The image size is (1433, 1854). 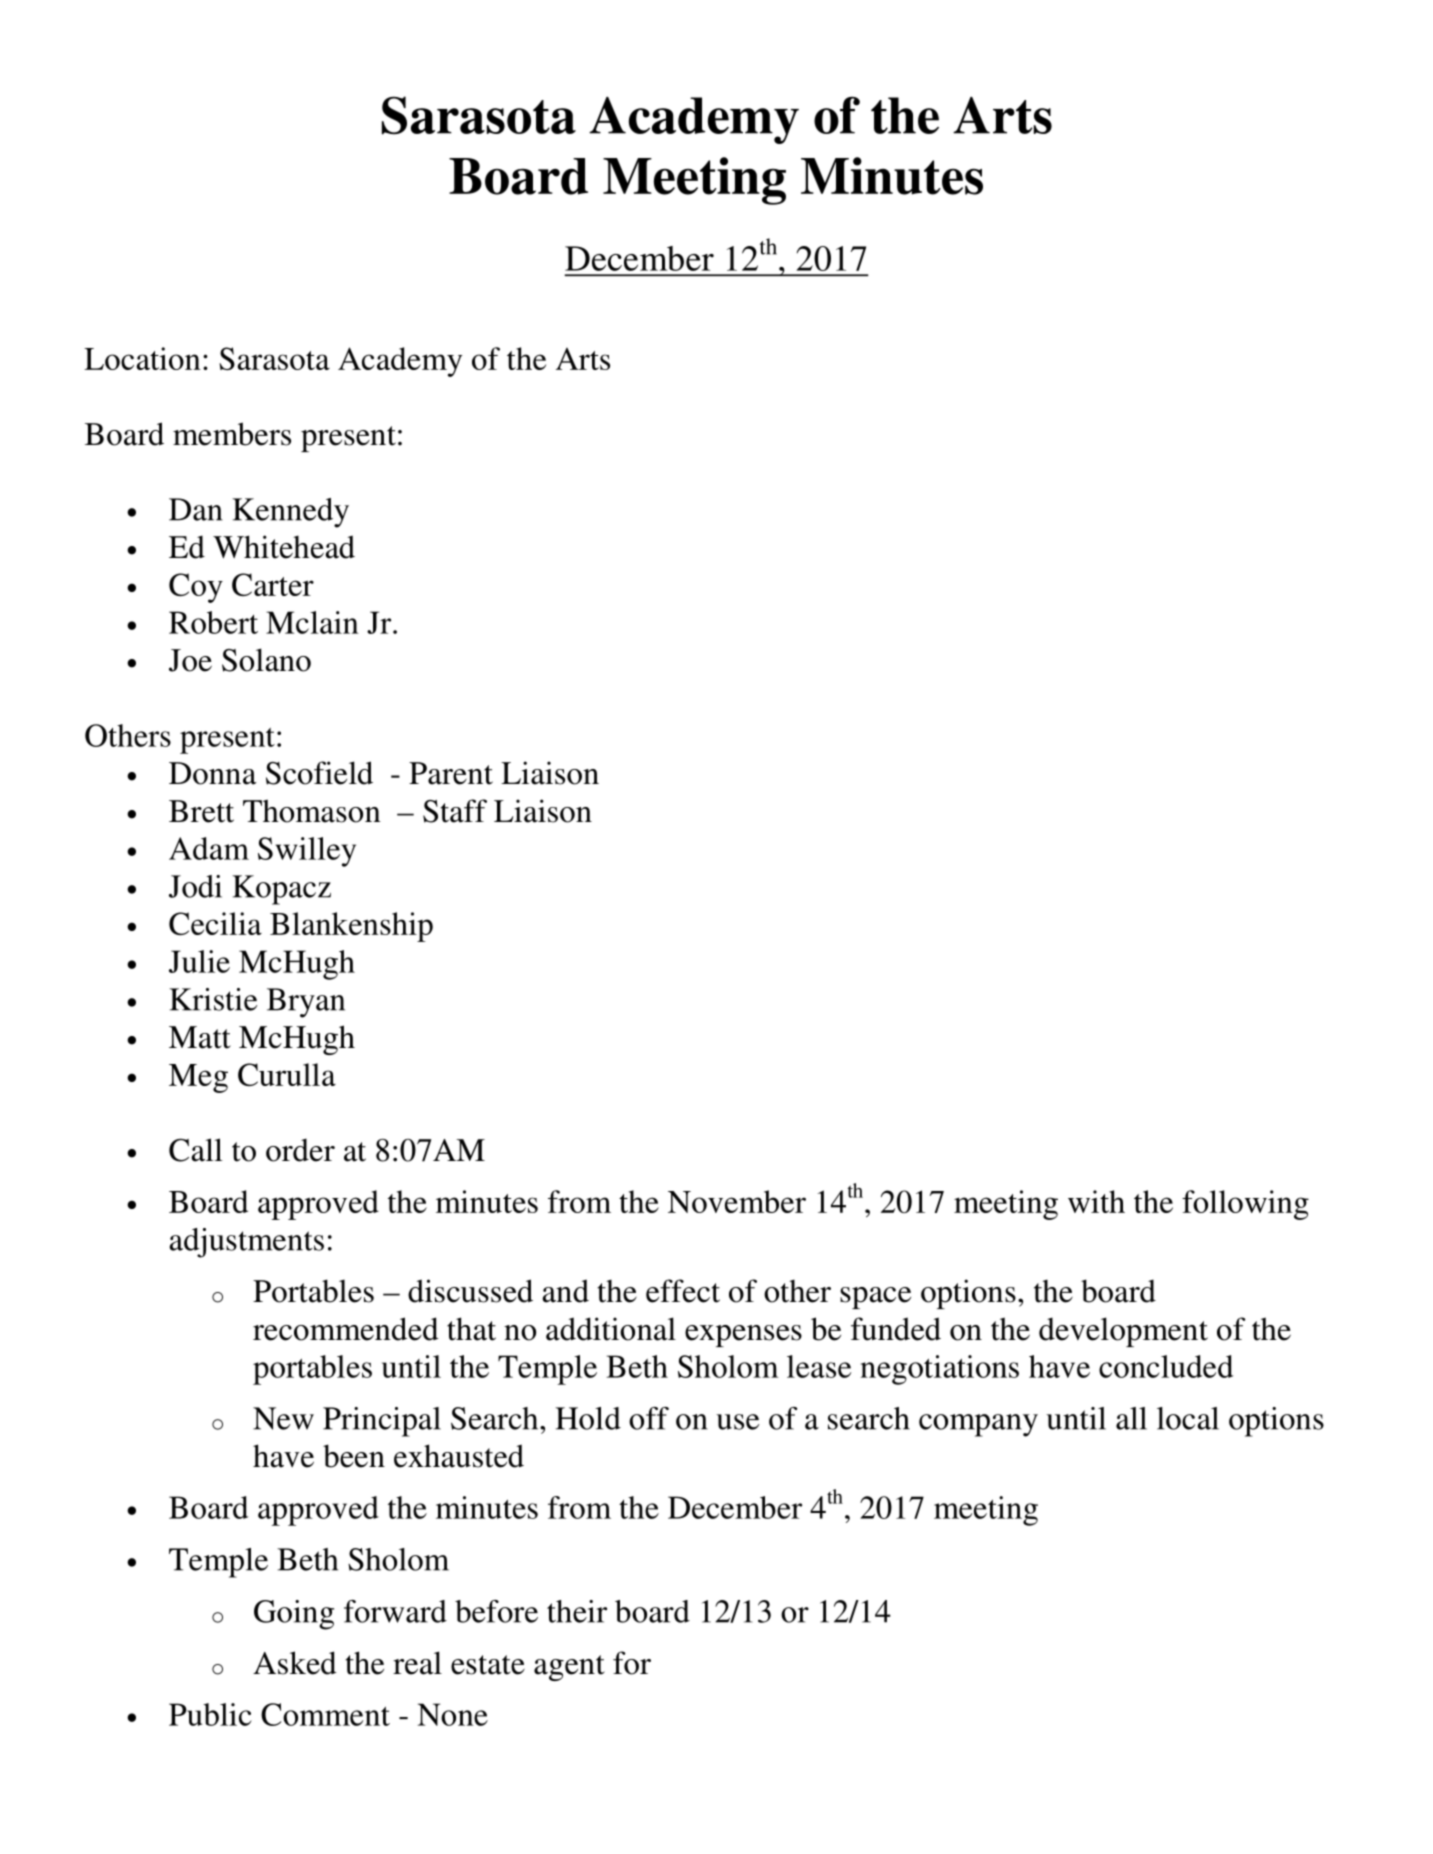 What do you see at coordinates (284, 547) in the screenshot?
I see `Whitehead` at bounding box center [284, 547].
